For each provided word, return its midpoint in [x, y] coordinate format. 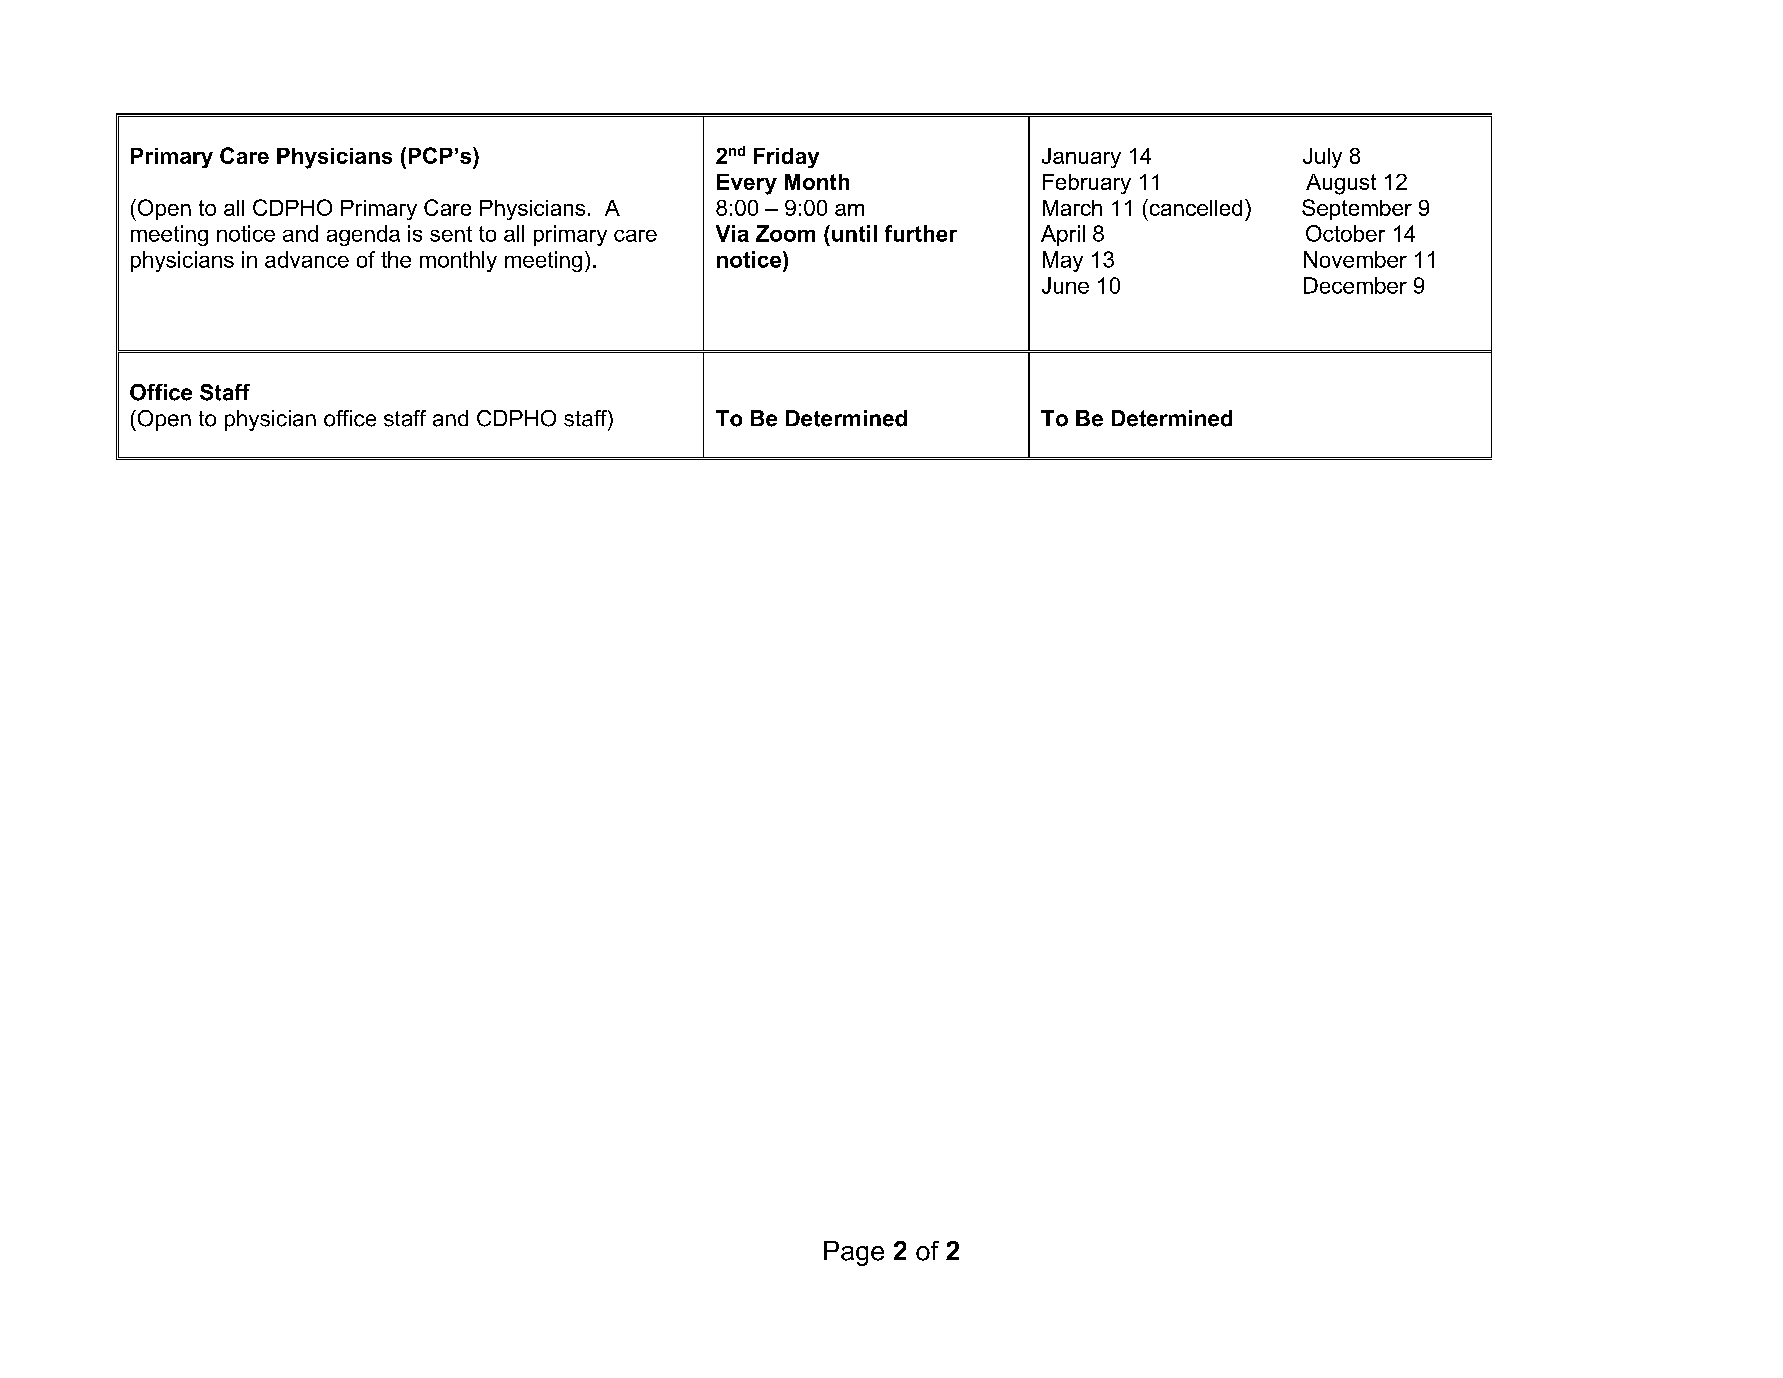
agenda [363, 235]
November [1355, 259]
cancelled [1194, 207]
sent [451, 234]
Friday [786, 158]
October [1345, 233]
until [854, 233]
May [1063, 261]
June [1065, 285]
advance [307, 259]
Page [854, 1253]
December [1355, 285]
